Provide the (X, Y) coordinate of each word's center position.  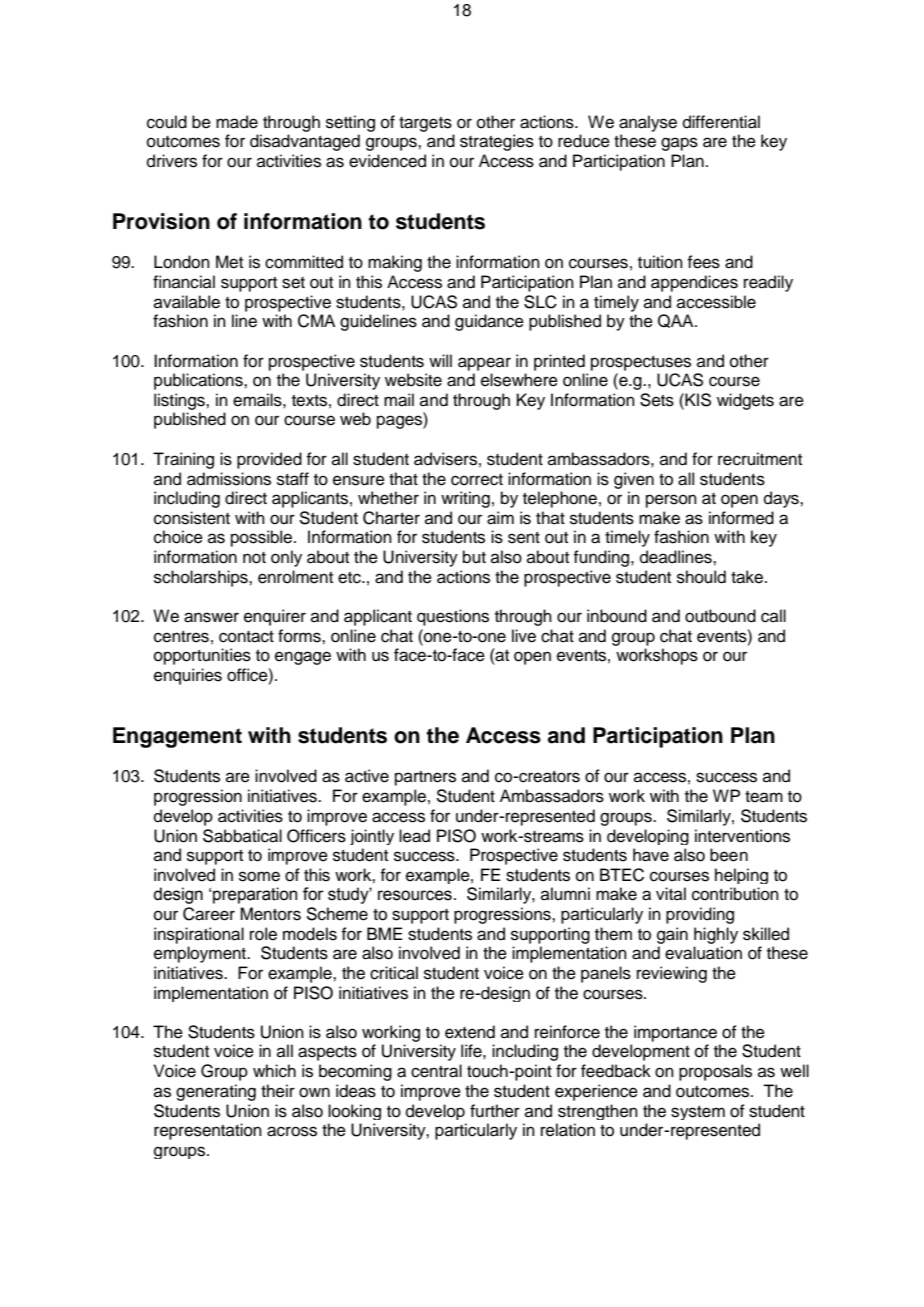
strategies (497, 142)
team (764, 797)
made (237, 122)
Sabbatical (242, 836)
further (495, 1111)
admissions (229, 479)
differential (721, 122)
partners (425, 778)
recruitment (760, 459)
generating (216, 1092)
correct (477, 480)
